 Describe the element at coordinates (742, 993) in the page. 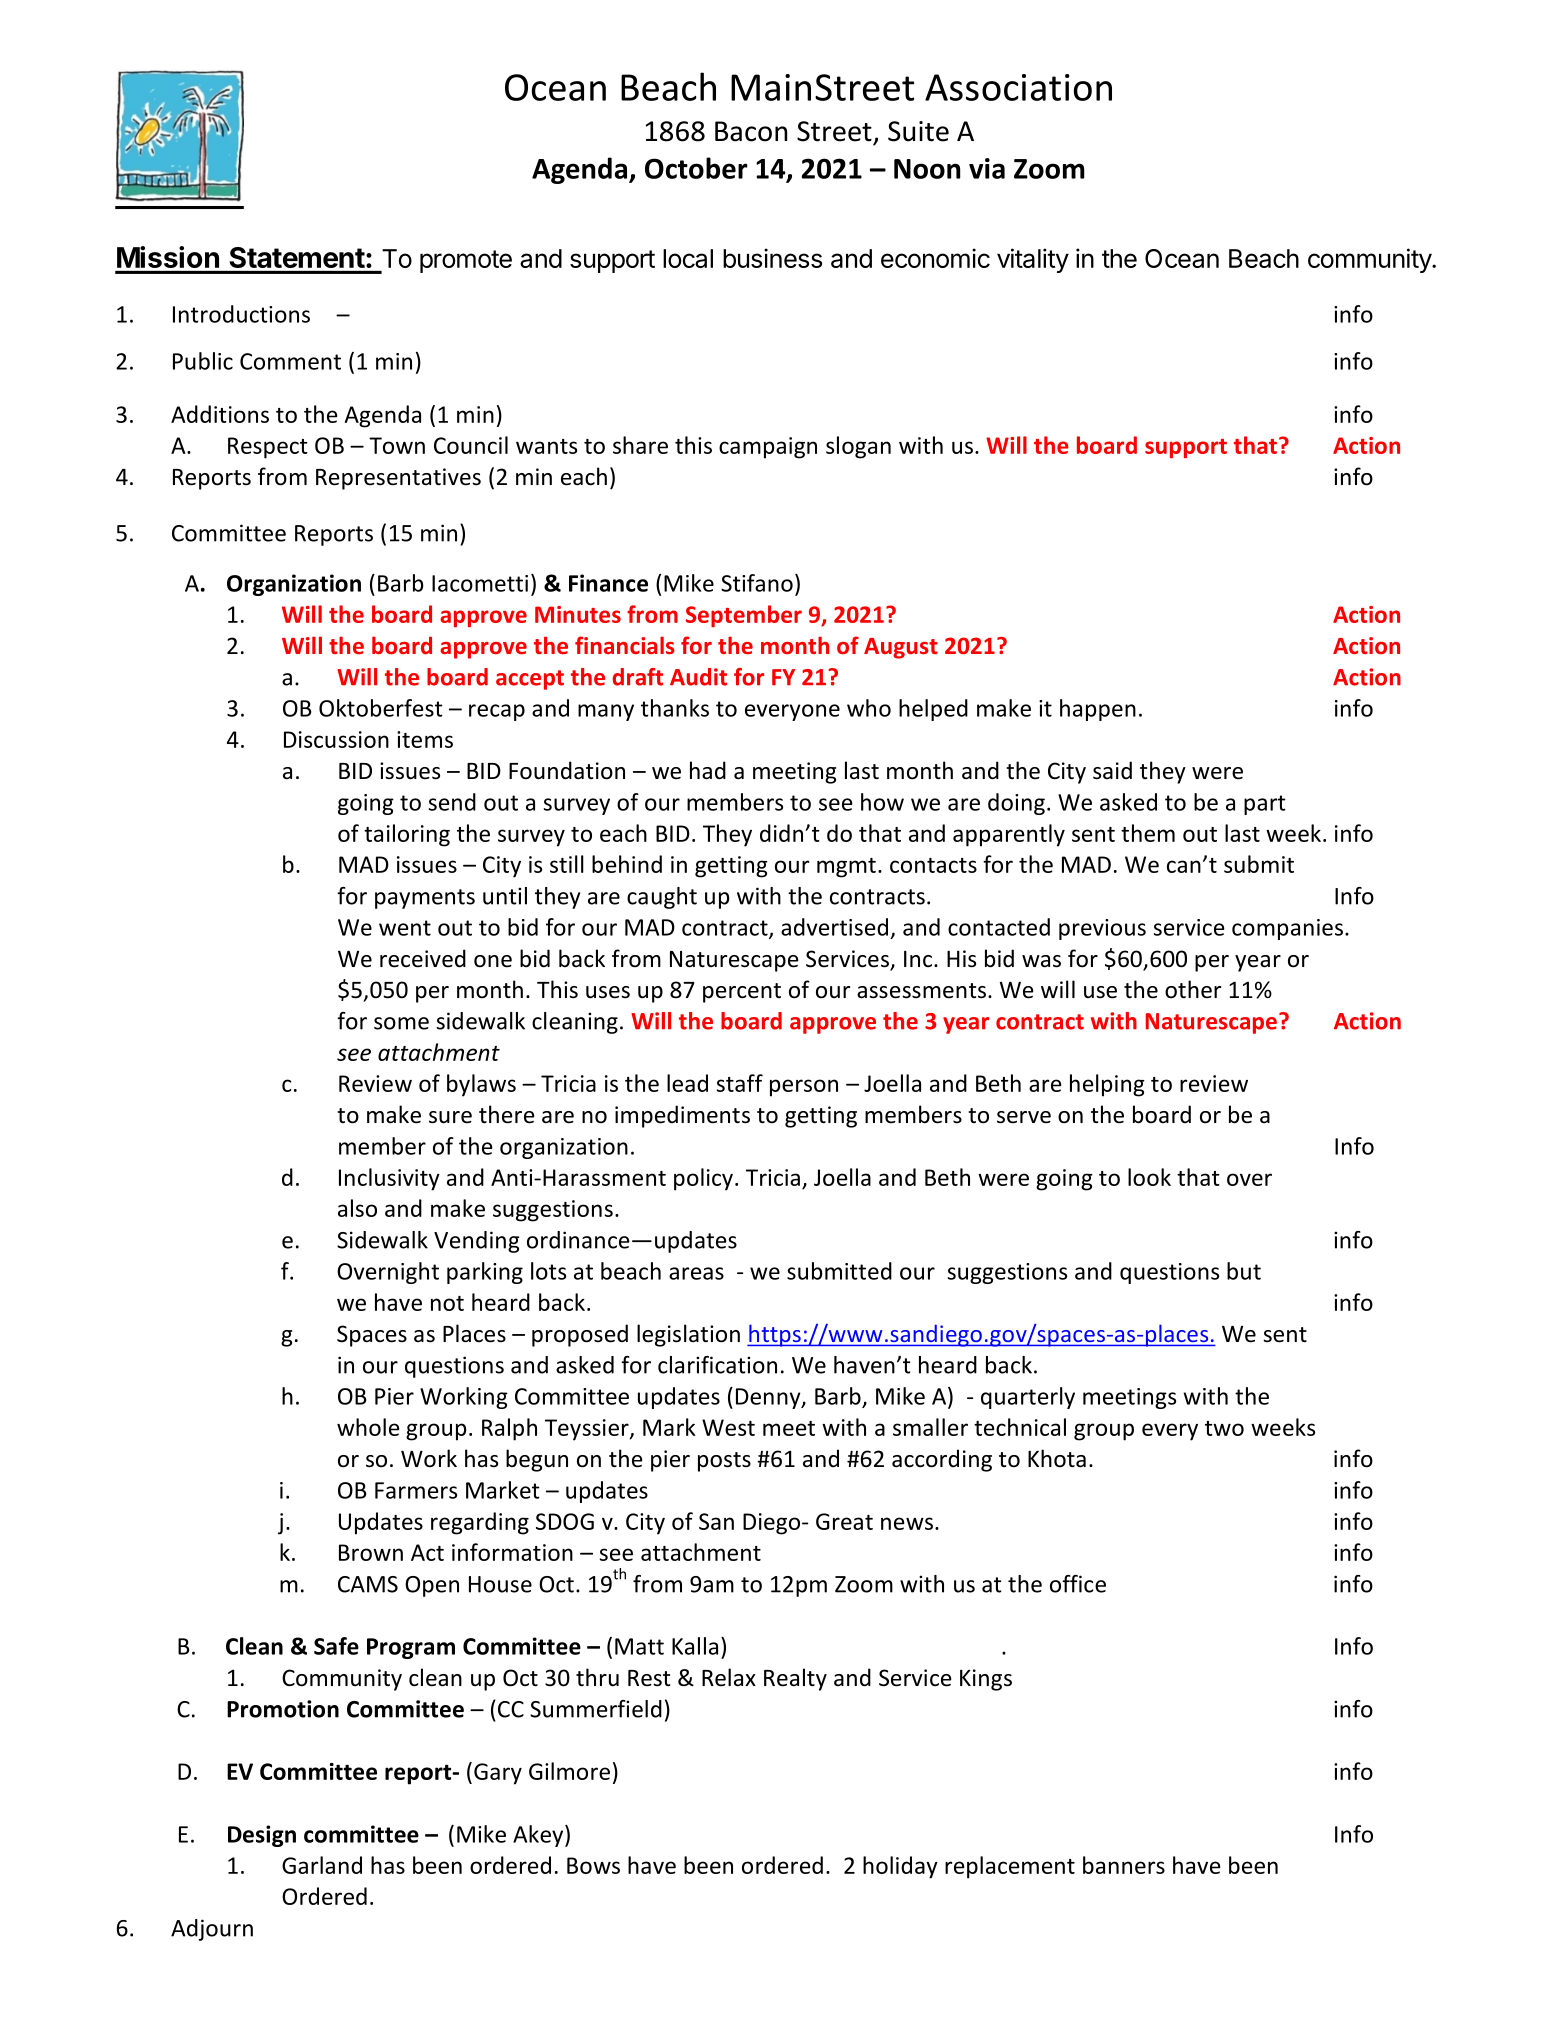

I see `percent` at that location.
